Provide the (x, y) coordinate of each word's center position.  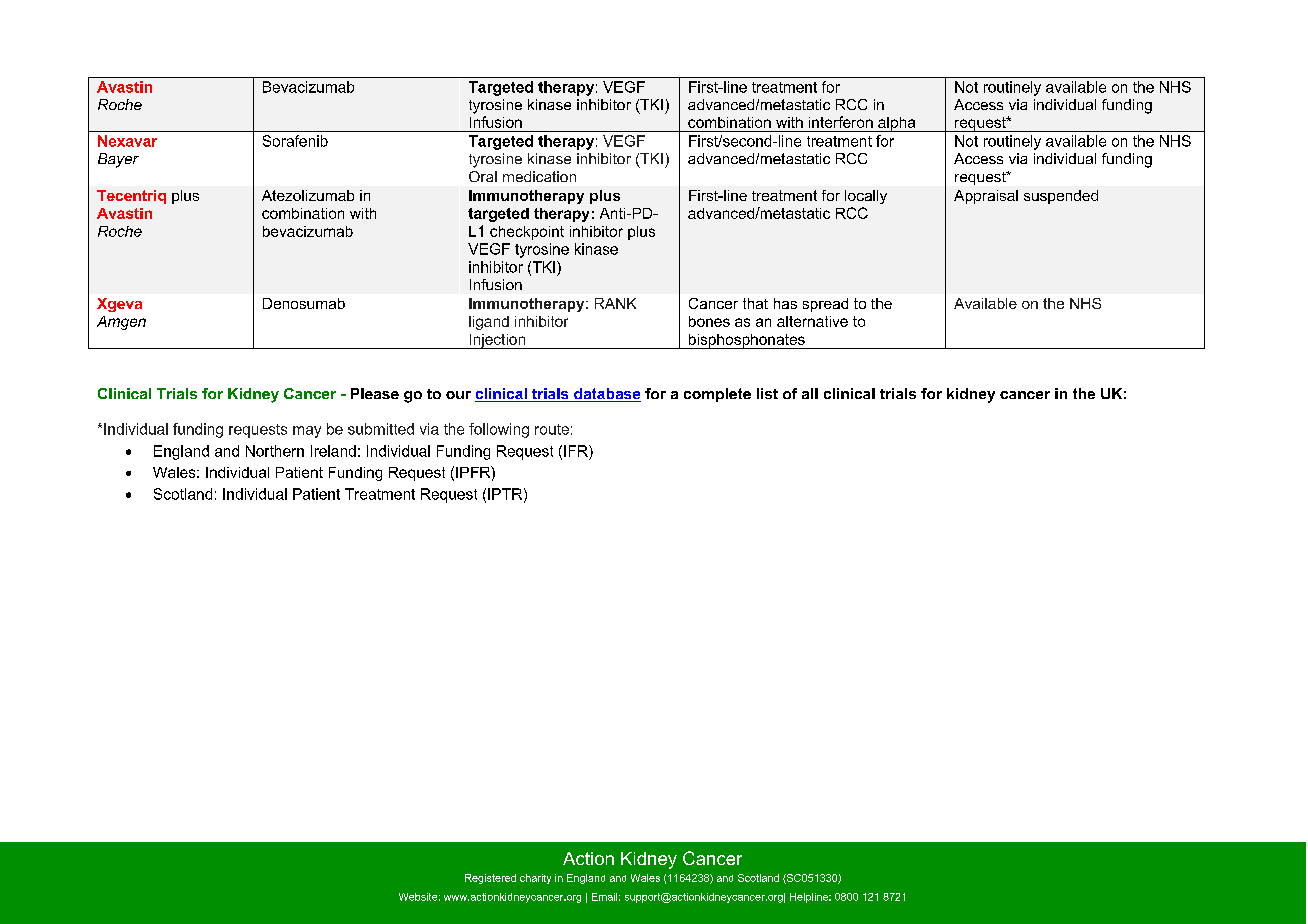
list (767, 393)
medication (539, 176)
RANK (615, 303)
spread (825, 305)
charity (535, 879)
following (499, 430)
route (552, 429)
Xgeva (119, 305)
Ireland (333, 451)
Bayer (118, 160)
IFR (577, 451)
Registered (490, 879)
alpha (897, 124)
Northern (275, 451)
